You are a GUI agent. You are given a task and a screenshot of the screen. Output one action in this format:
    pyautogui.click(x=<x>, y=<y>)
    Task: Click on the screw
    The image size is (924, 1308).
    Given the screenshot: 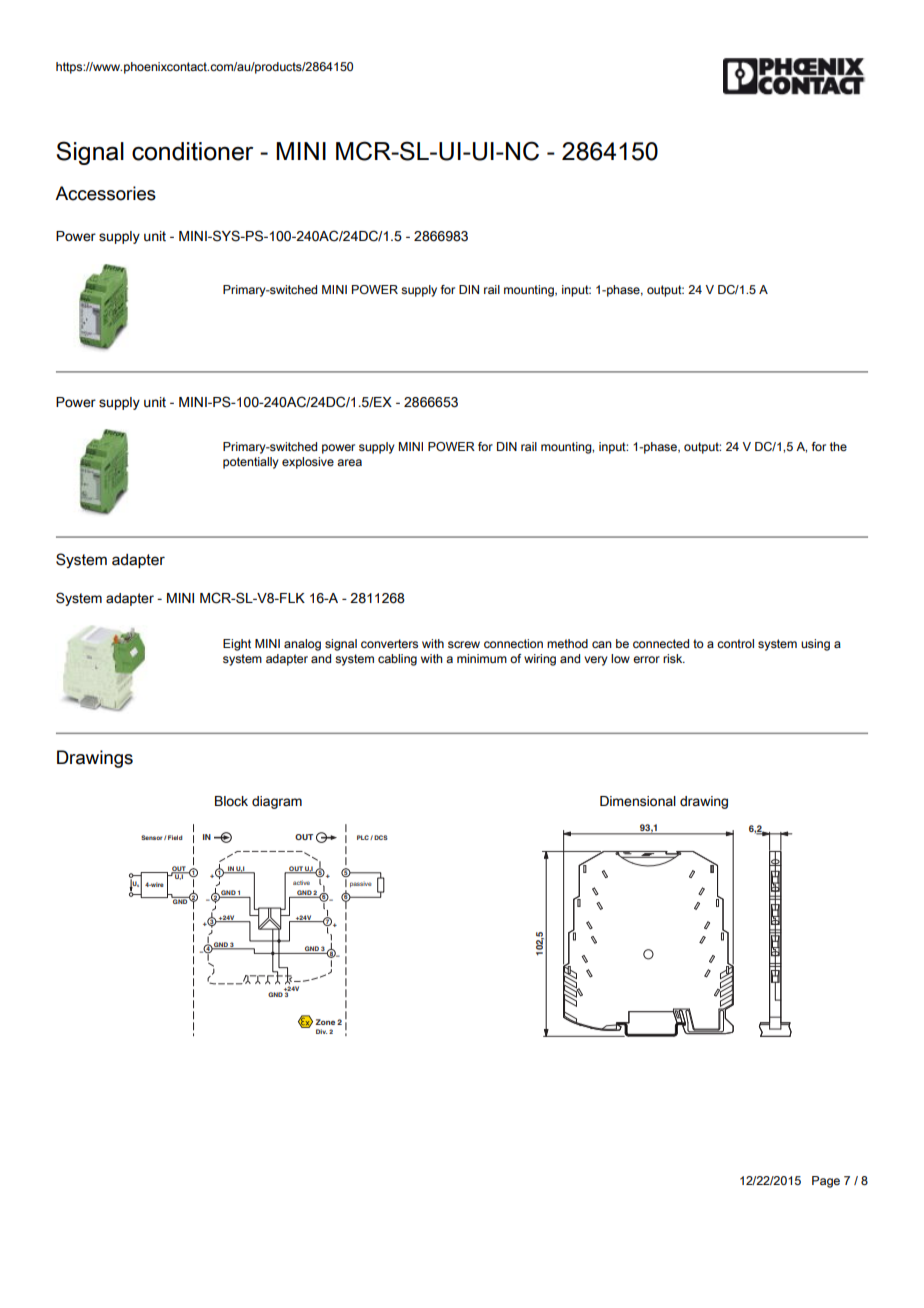 What is the action you would take?
    pyautogui.click(x=464, y=644)
